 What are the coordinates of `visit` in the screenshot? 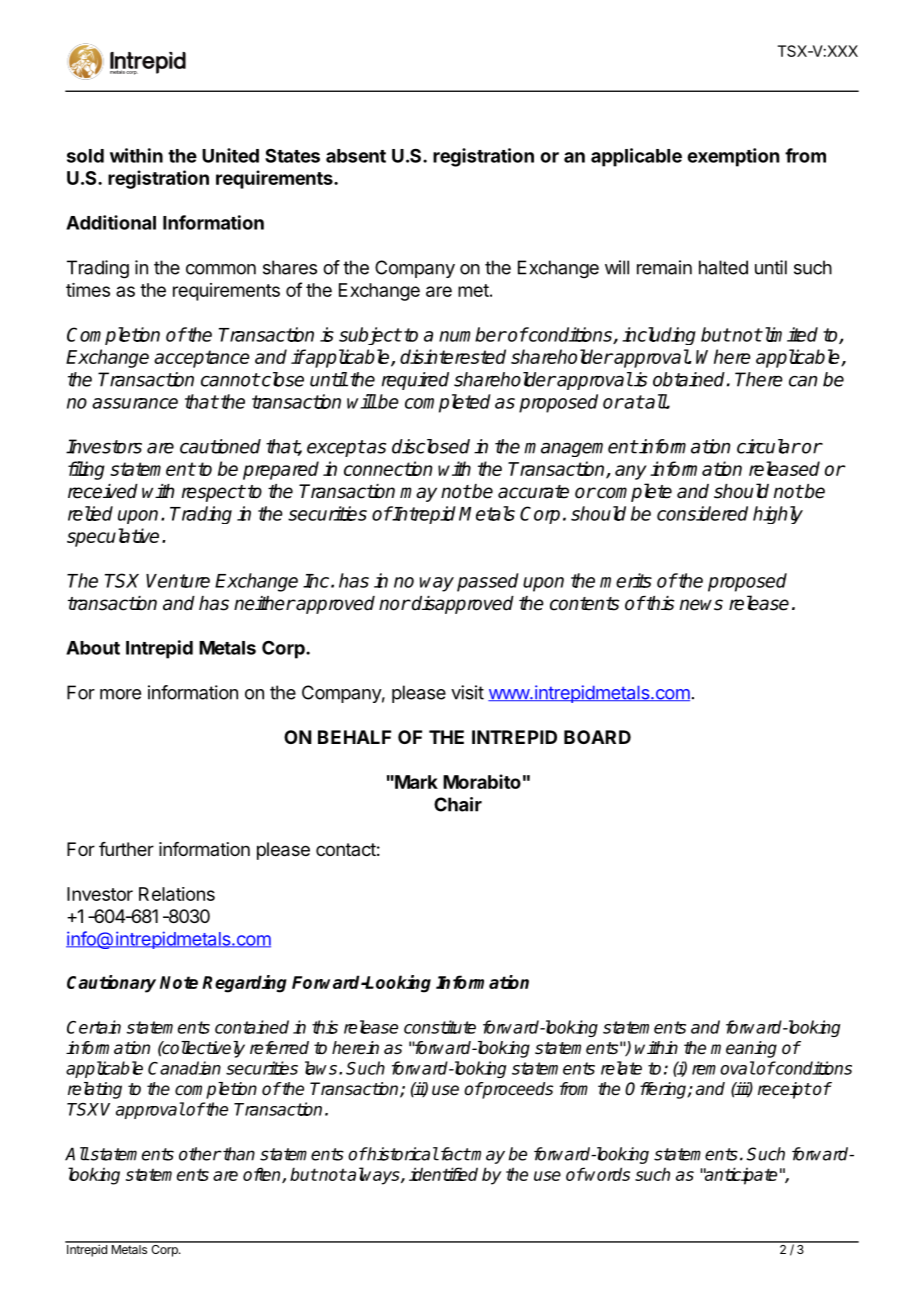 It's located at (467, 692).
